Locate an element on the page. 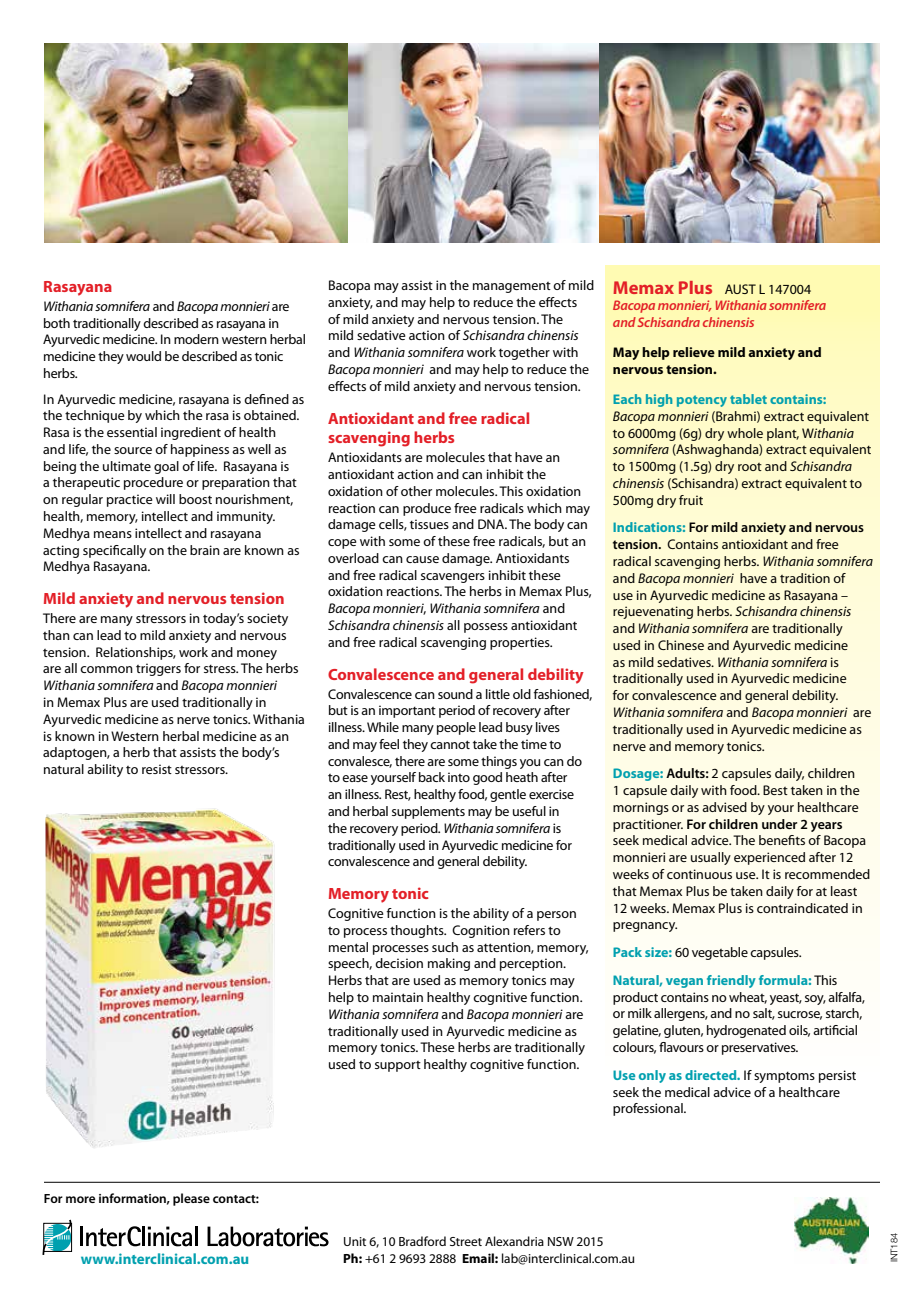 The height and width of the page is (1308, 924). more is located at coordinates (80, 1199).
